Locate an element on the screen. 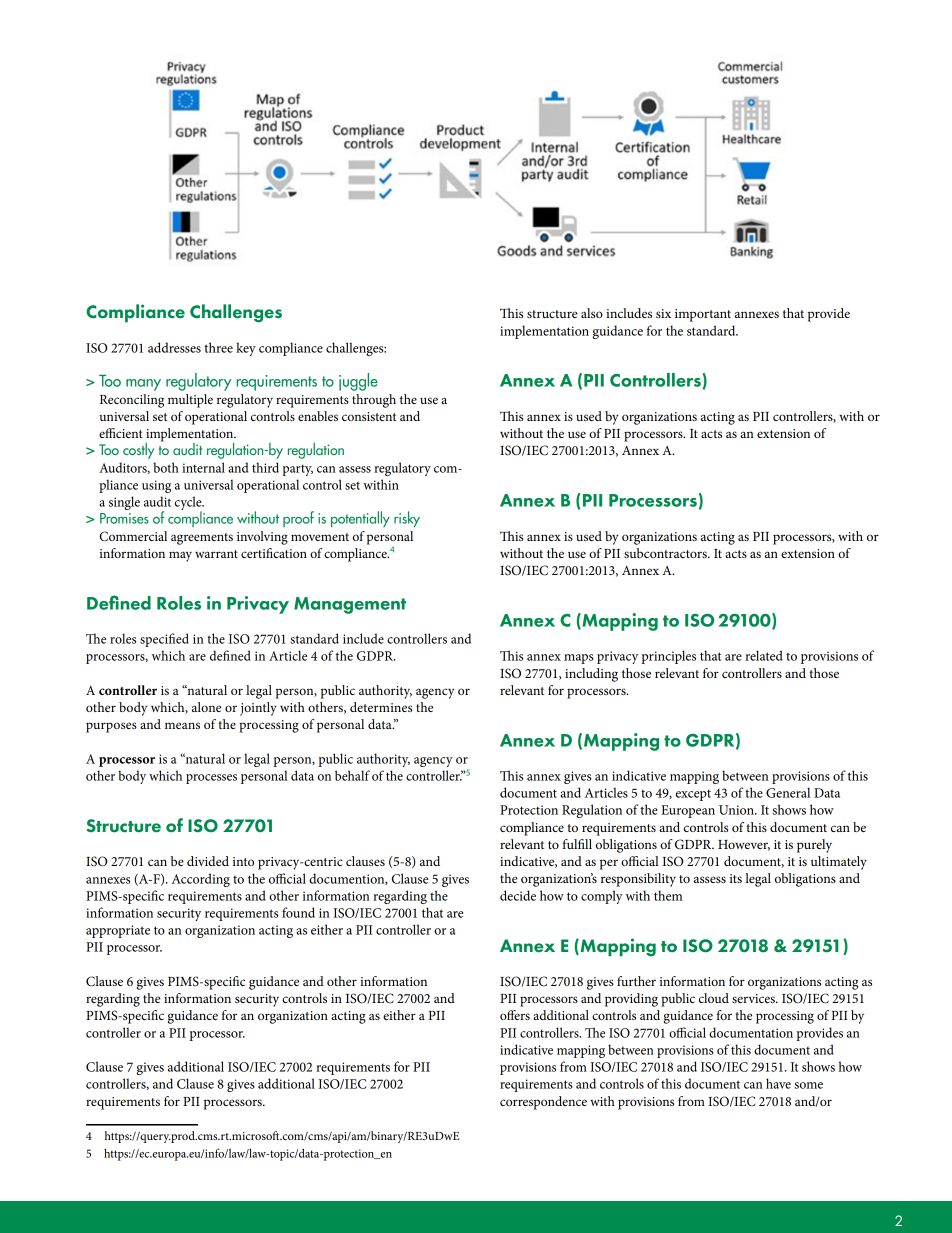 The height and width of the screenshot is (1233, 952). also is located at coordinates (592, 313).
